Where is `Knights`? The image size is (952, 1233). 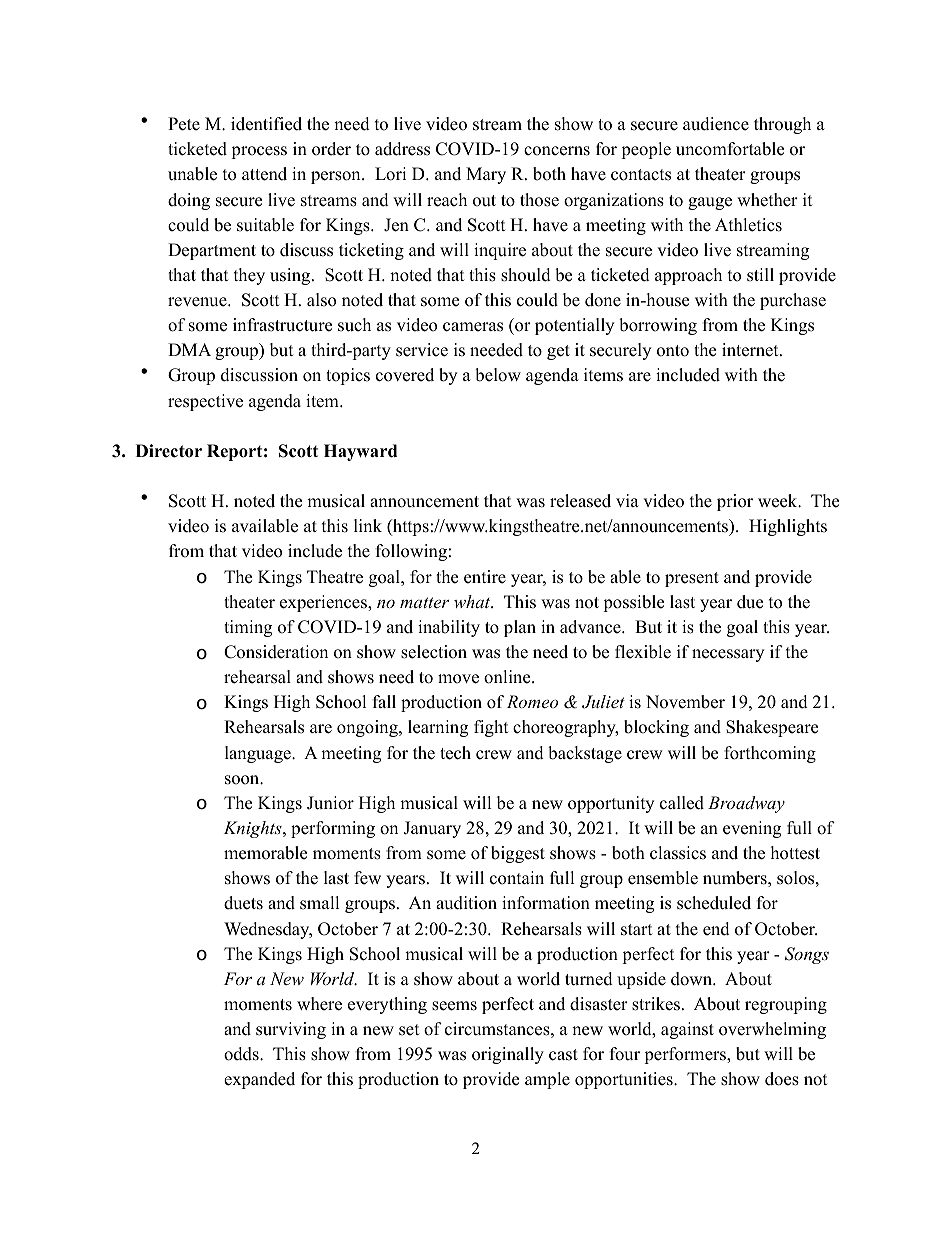
Knights is located at coordinates (254, 829).
